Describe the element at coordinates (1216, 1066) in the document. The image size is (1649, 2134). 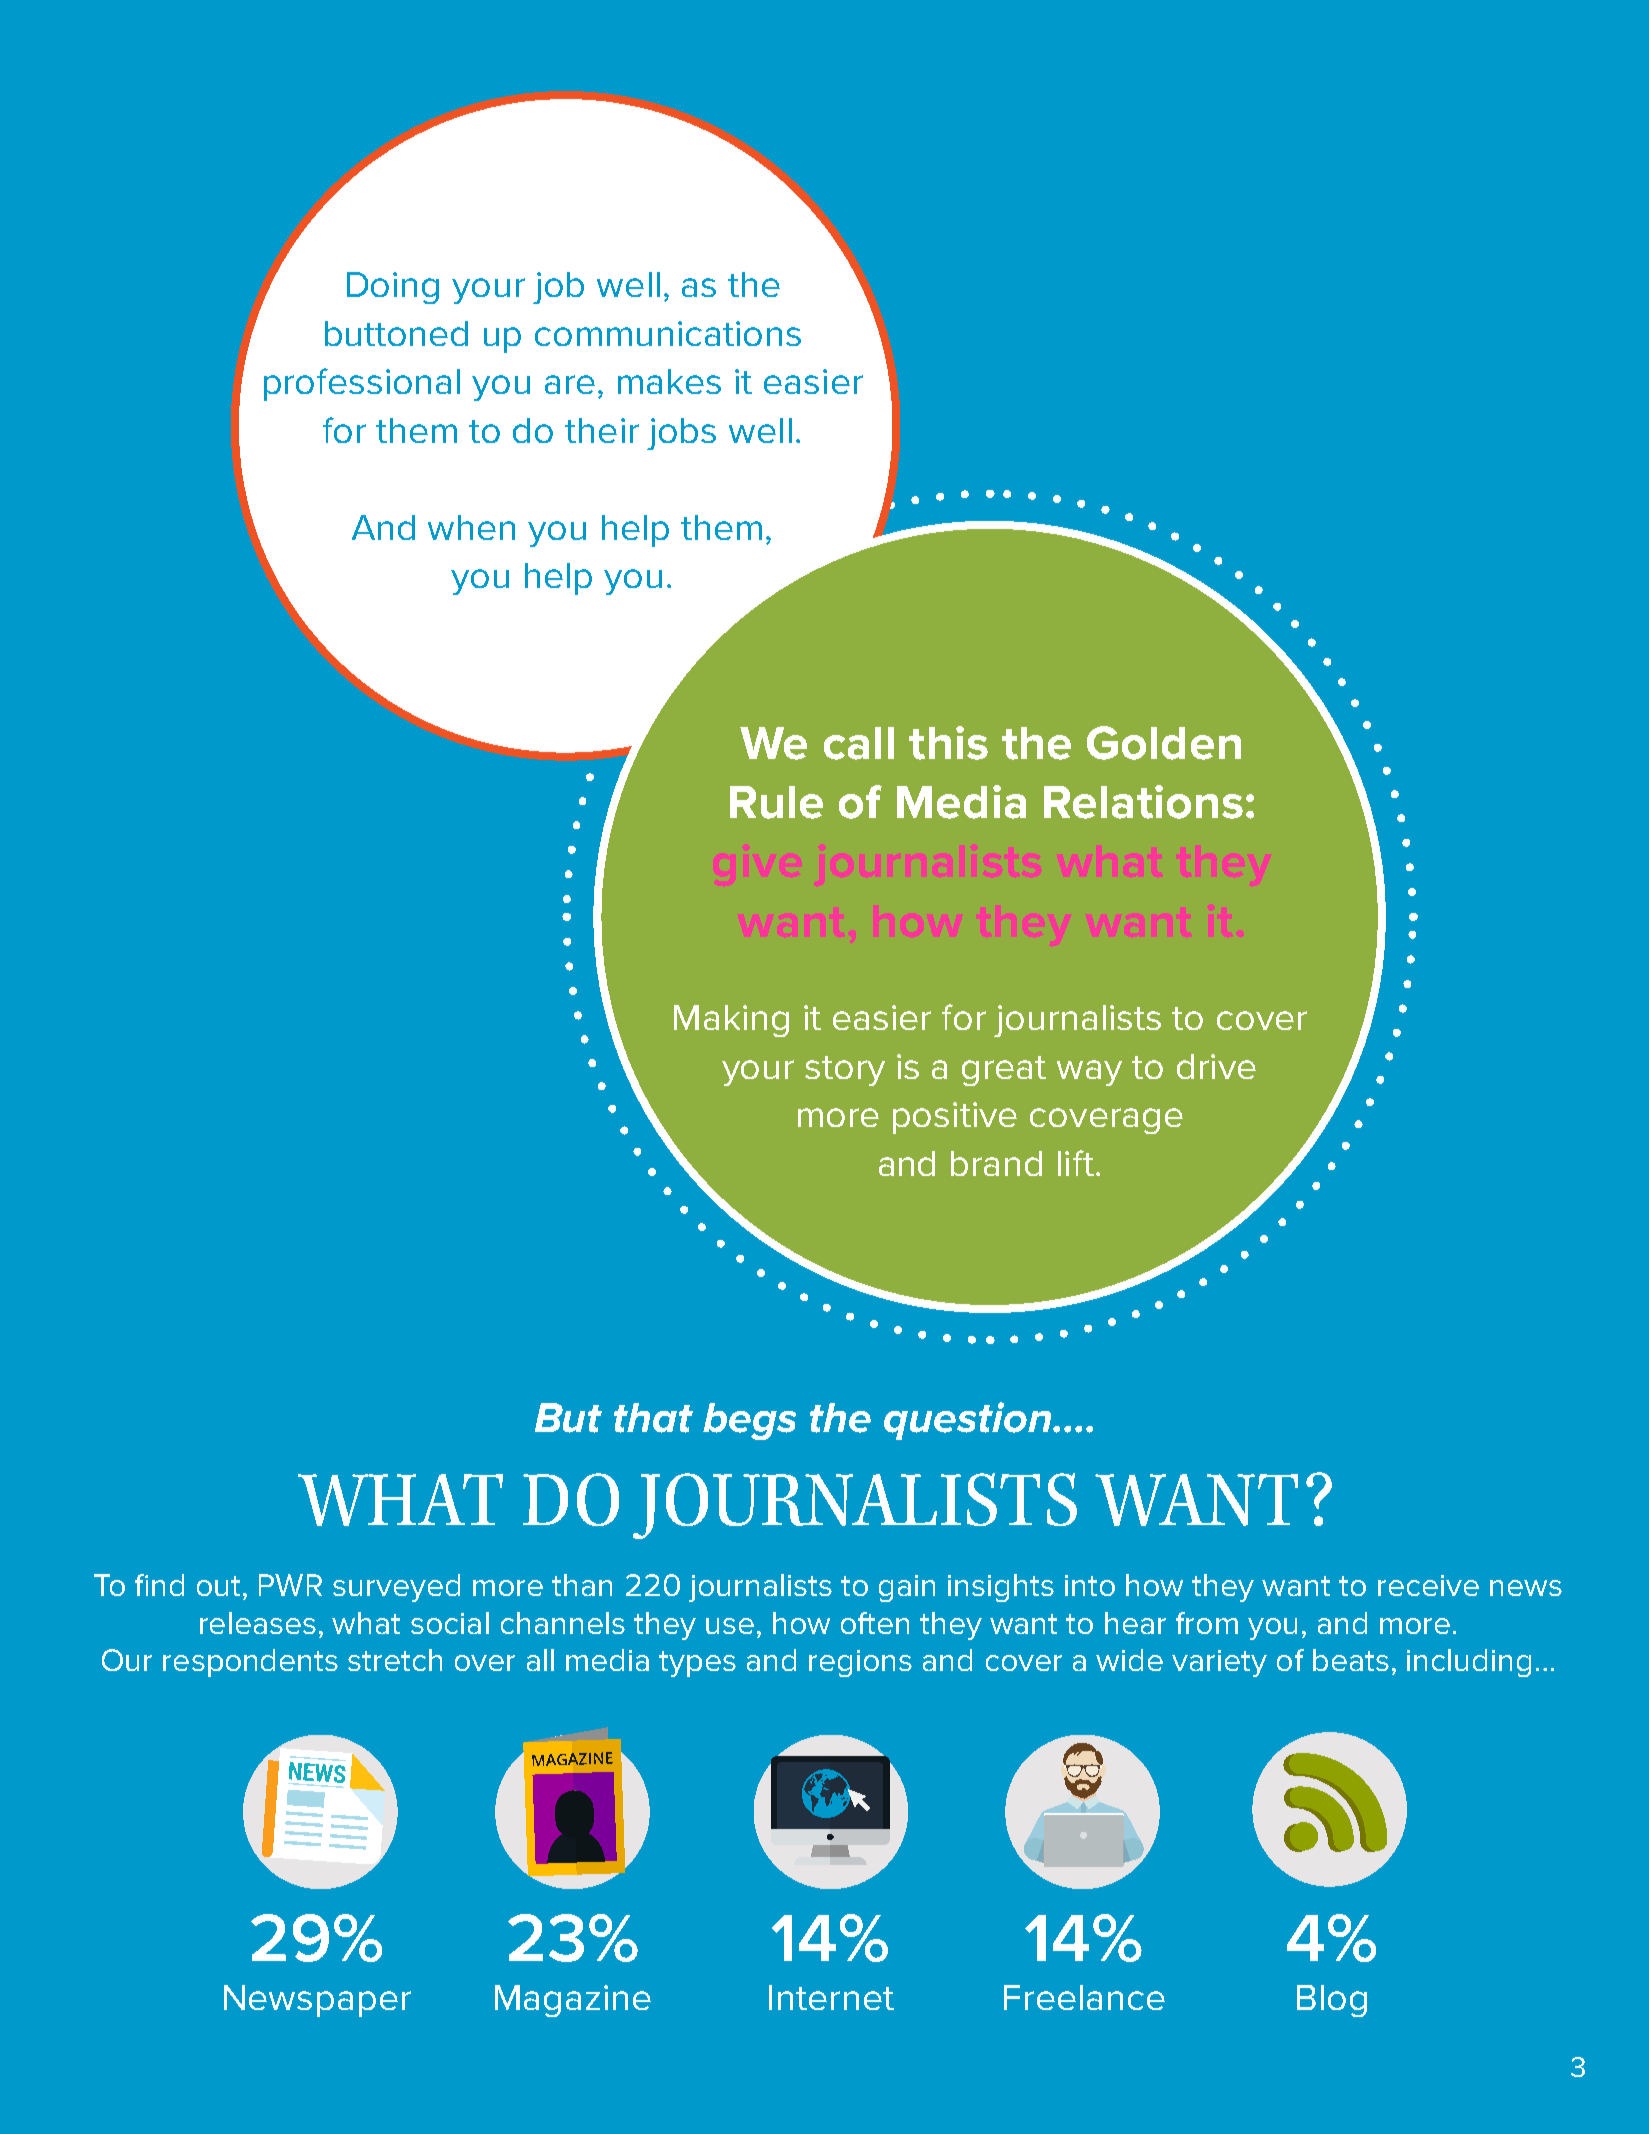
I see `drive` at that location.
